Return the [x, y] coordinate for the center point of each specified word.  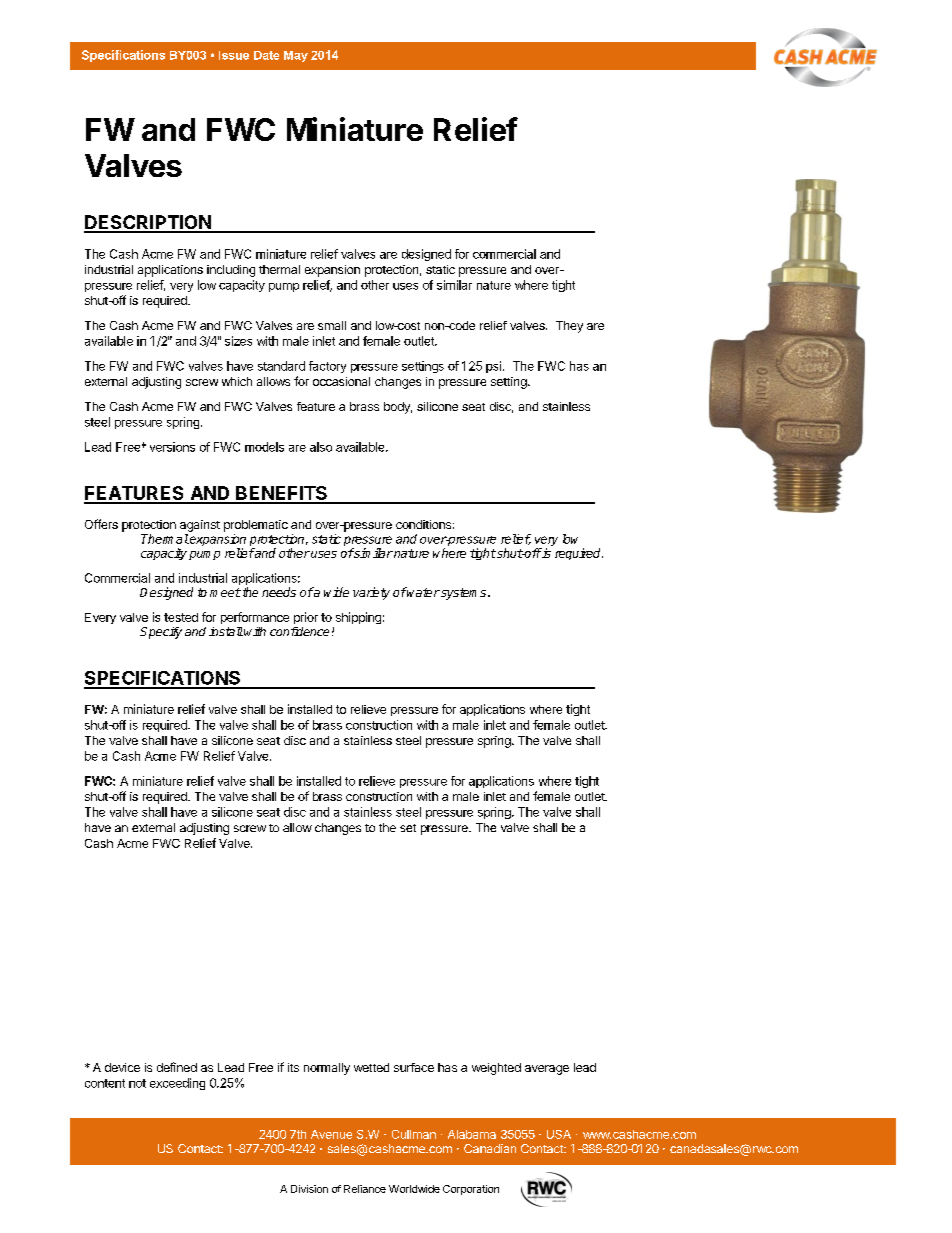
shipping [358, 618]
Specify [161, 633]
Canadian [490, 1148]
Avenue [331, 1134]
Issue [234, 55]
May [296, 56]
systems [464, 594]
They [569, 327]
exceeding [177, 1084]
